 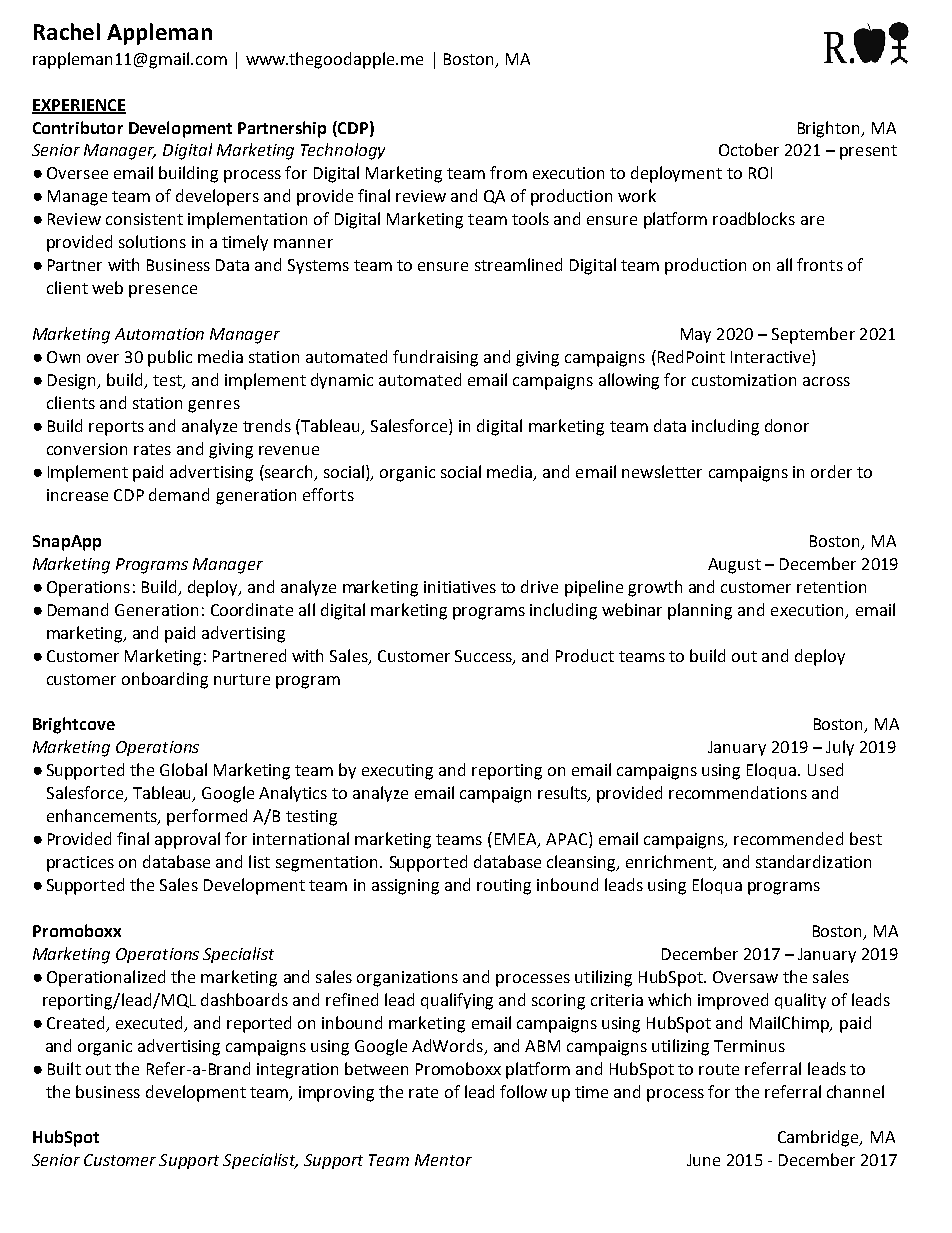 What do you see at coordinates (79, 106) in the page?
I see `EXPERIENCE` at bounding box center [79, 106].
